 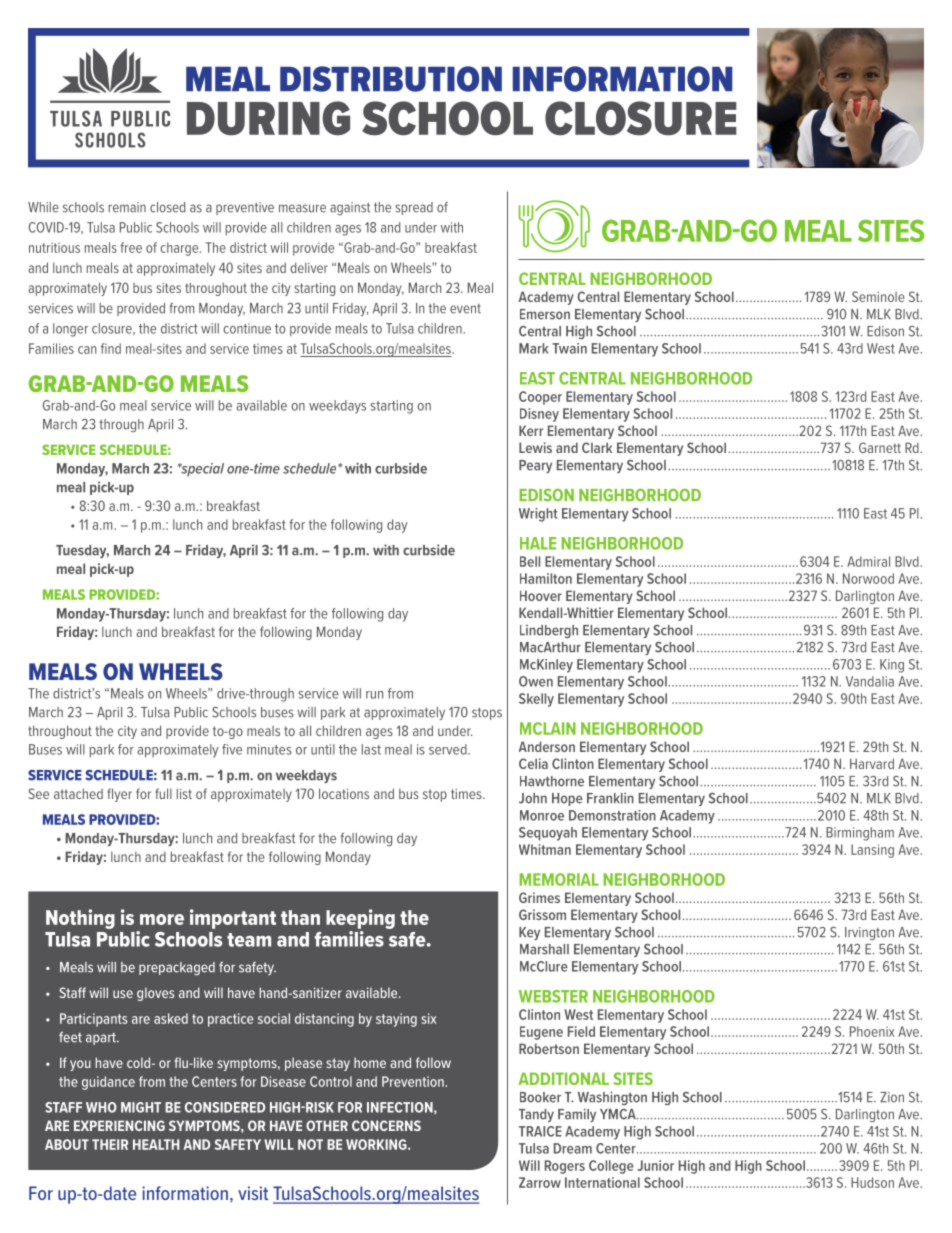 What do you see at coordinates (156, 1144) in the screenshot?
I see `HEALTH` at bounding box center [156, 1144].
